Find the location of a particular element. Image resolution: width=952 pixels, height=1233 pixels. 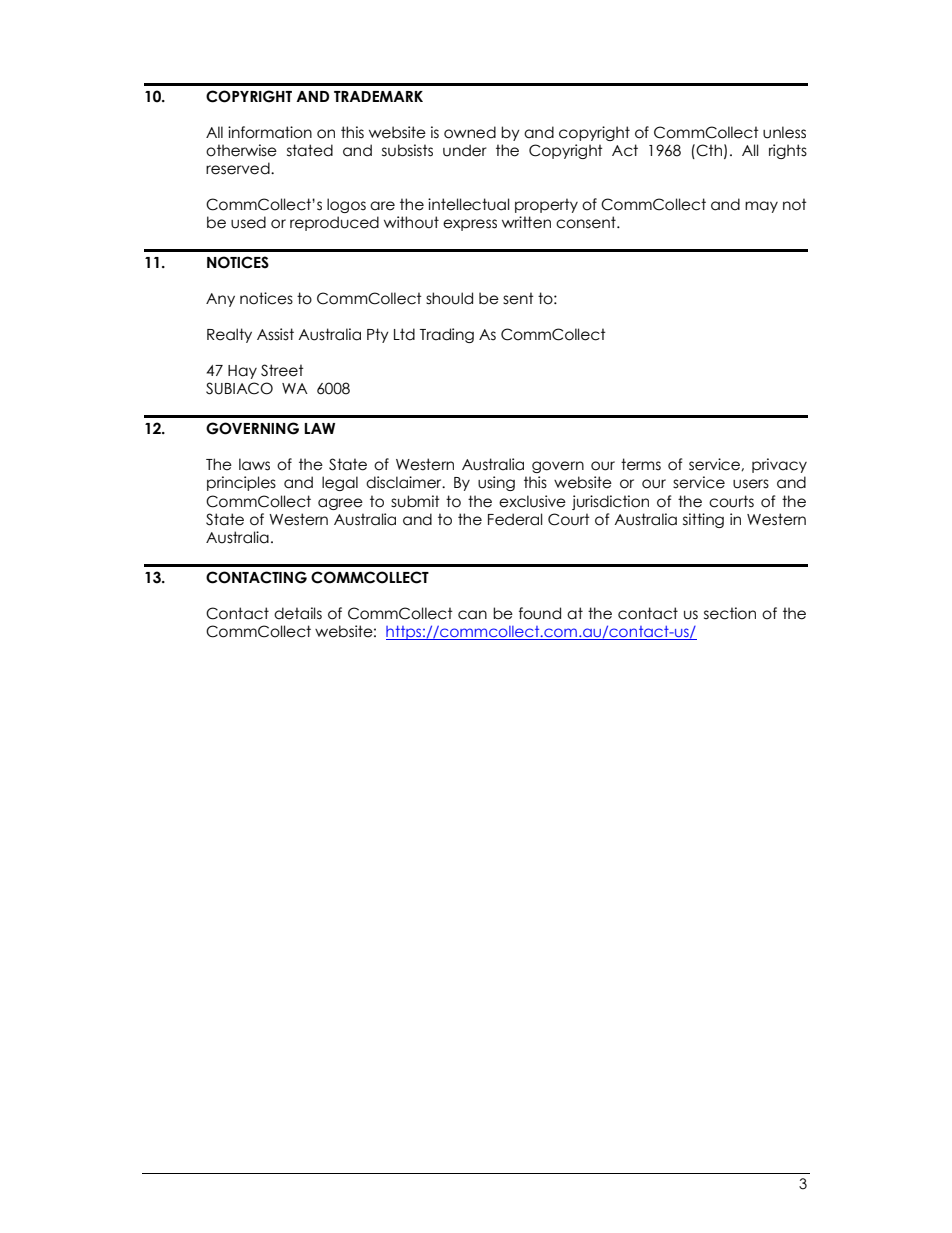

section is located at coordinates (730, 613).
